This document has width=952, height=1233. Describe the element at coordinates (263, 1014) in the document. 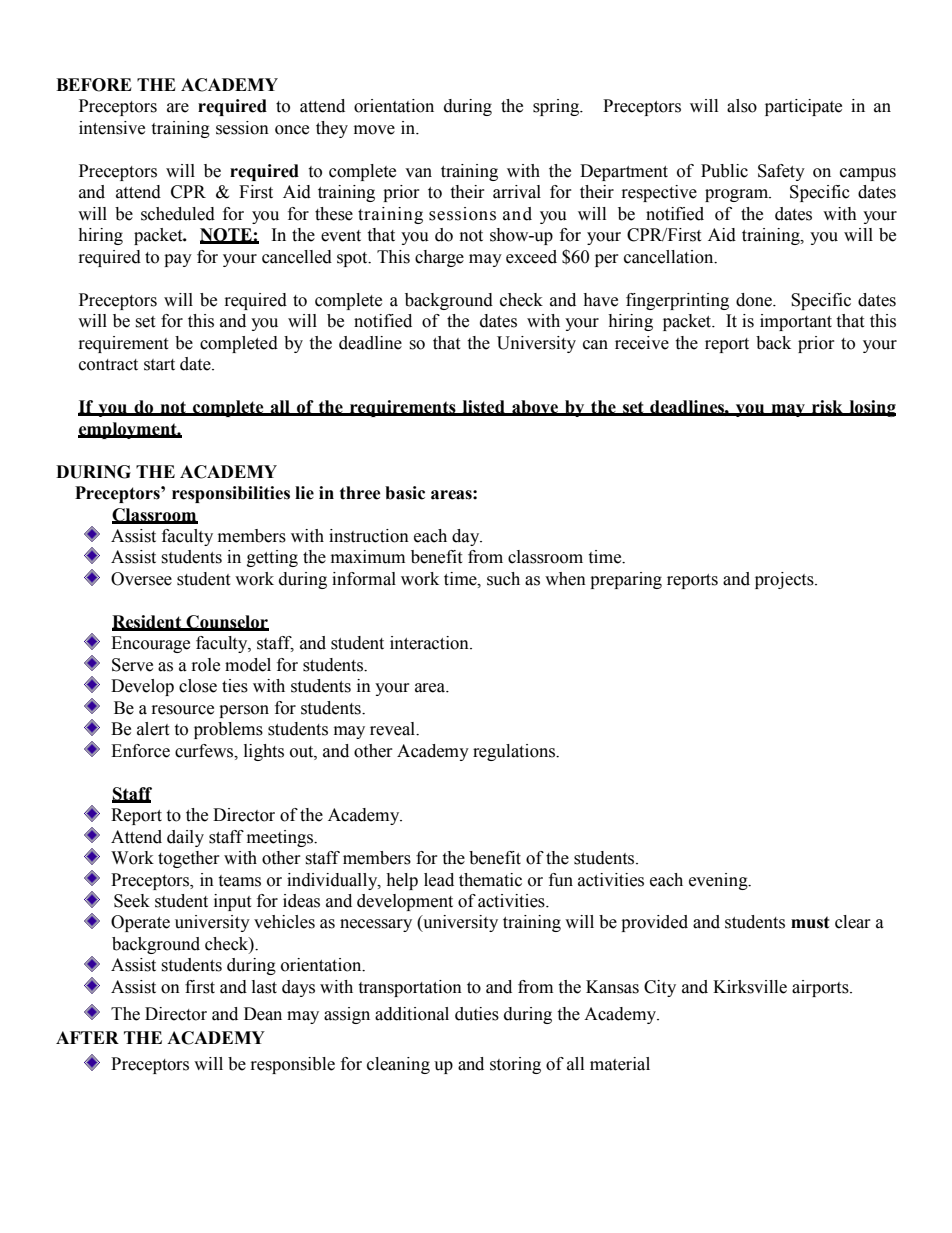

I see `Dean` at that location.
